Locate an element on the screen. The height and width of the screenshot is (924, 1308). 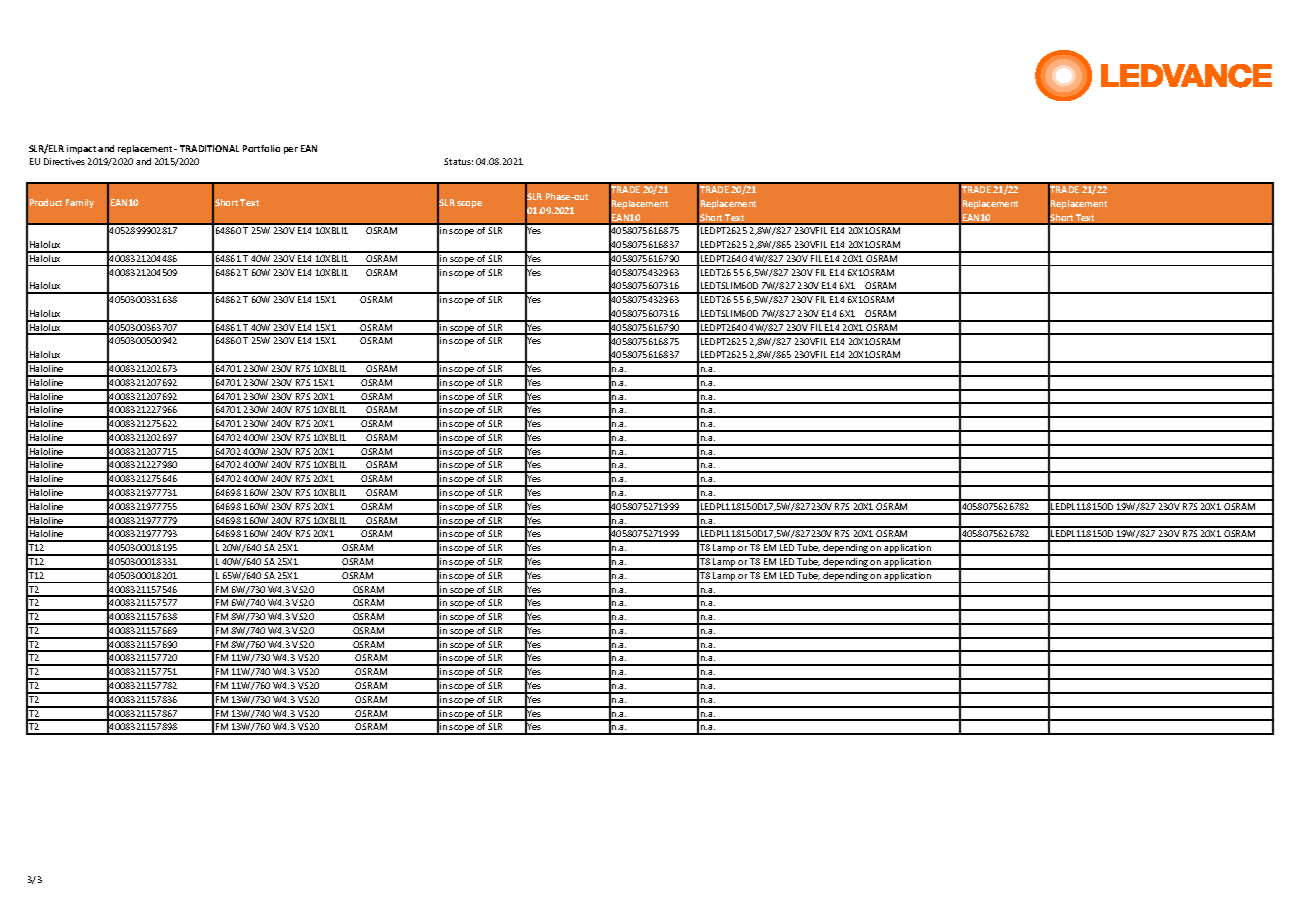
impact is located at coordinates (81, 149).
